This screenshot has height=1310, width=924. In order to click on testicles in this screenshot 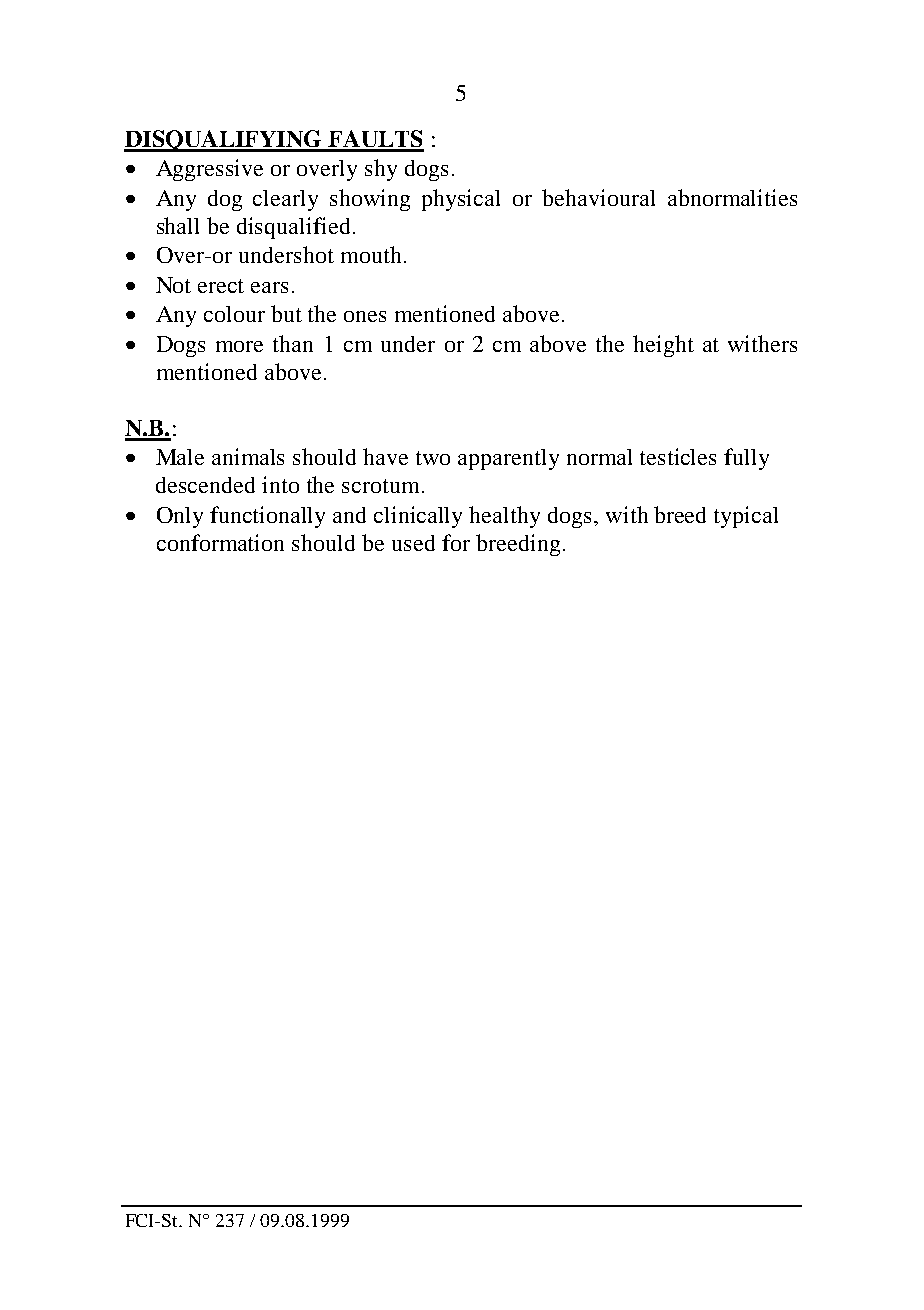, I will do `click(678, 456)`.
